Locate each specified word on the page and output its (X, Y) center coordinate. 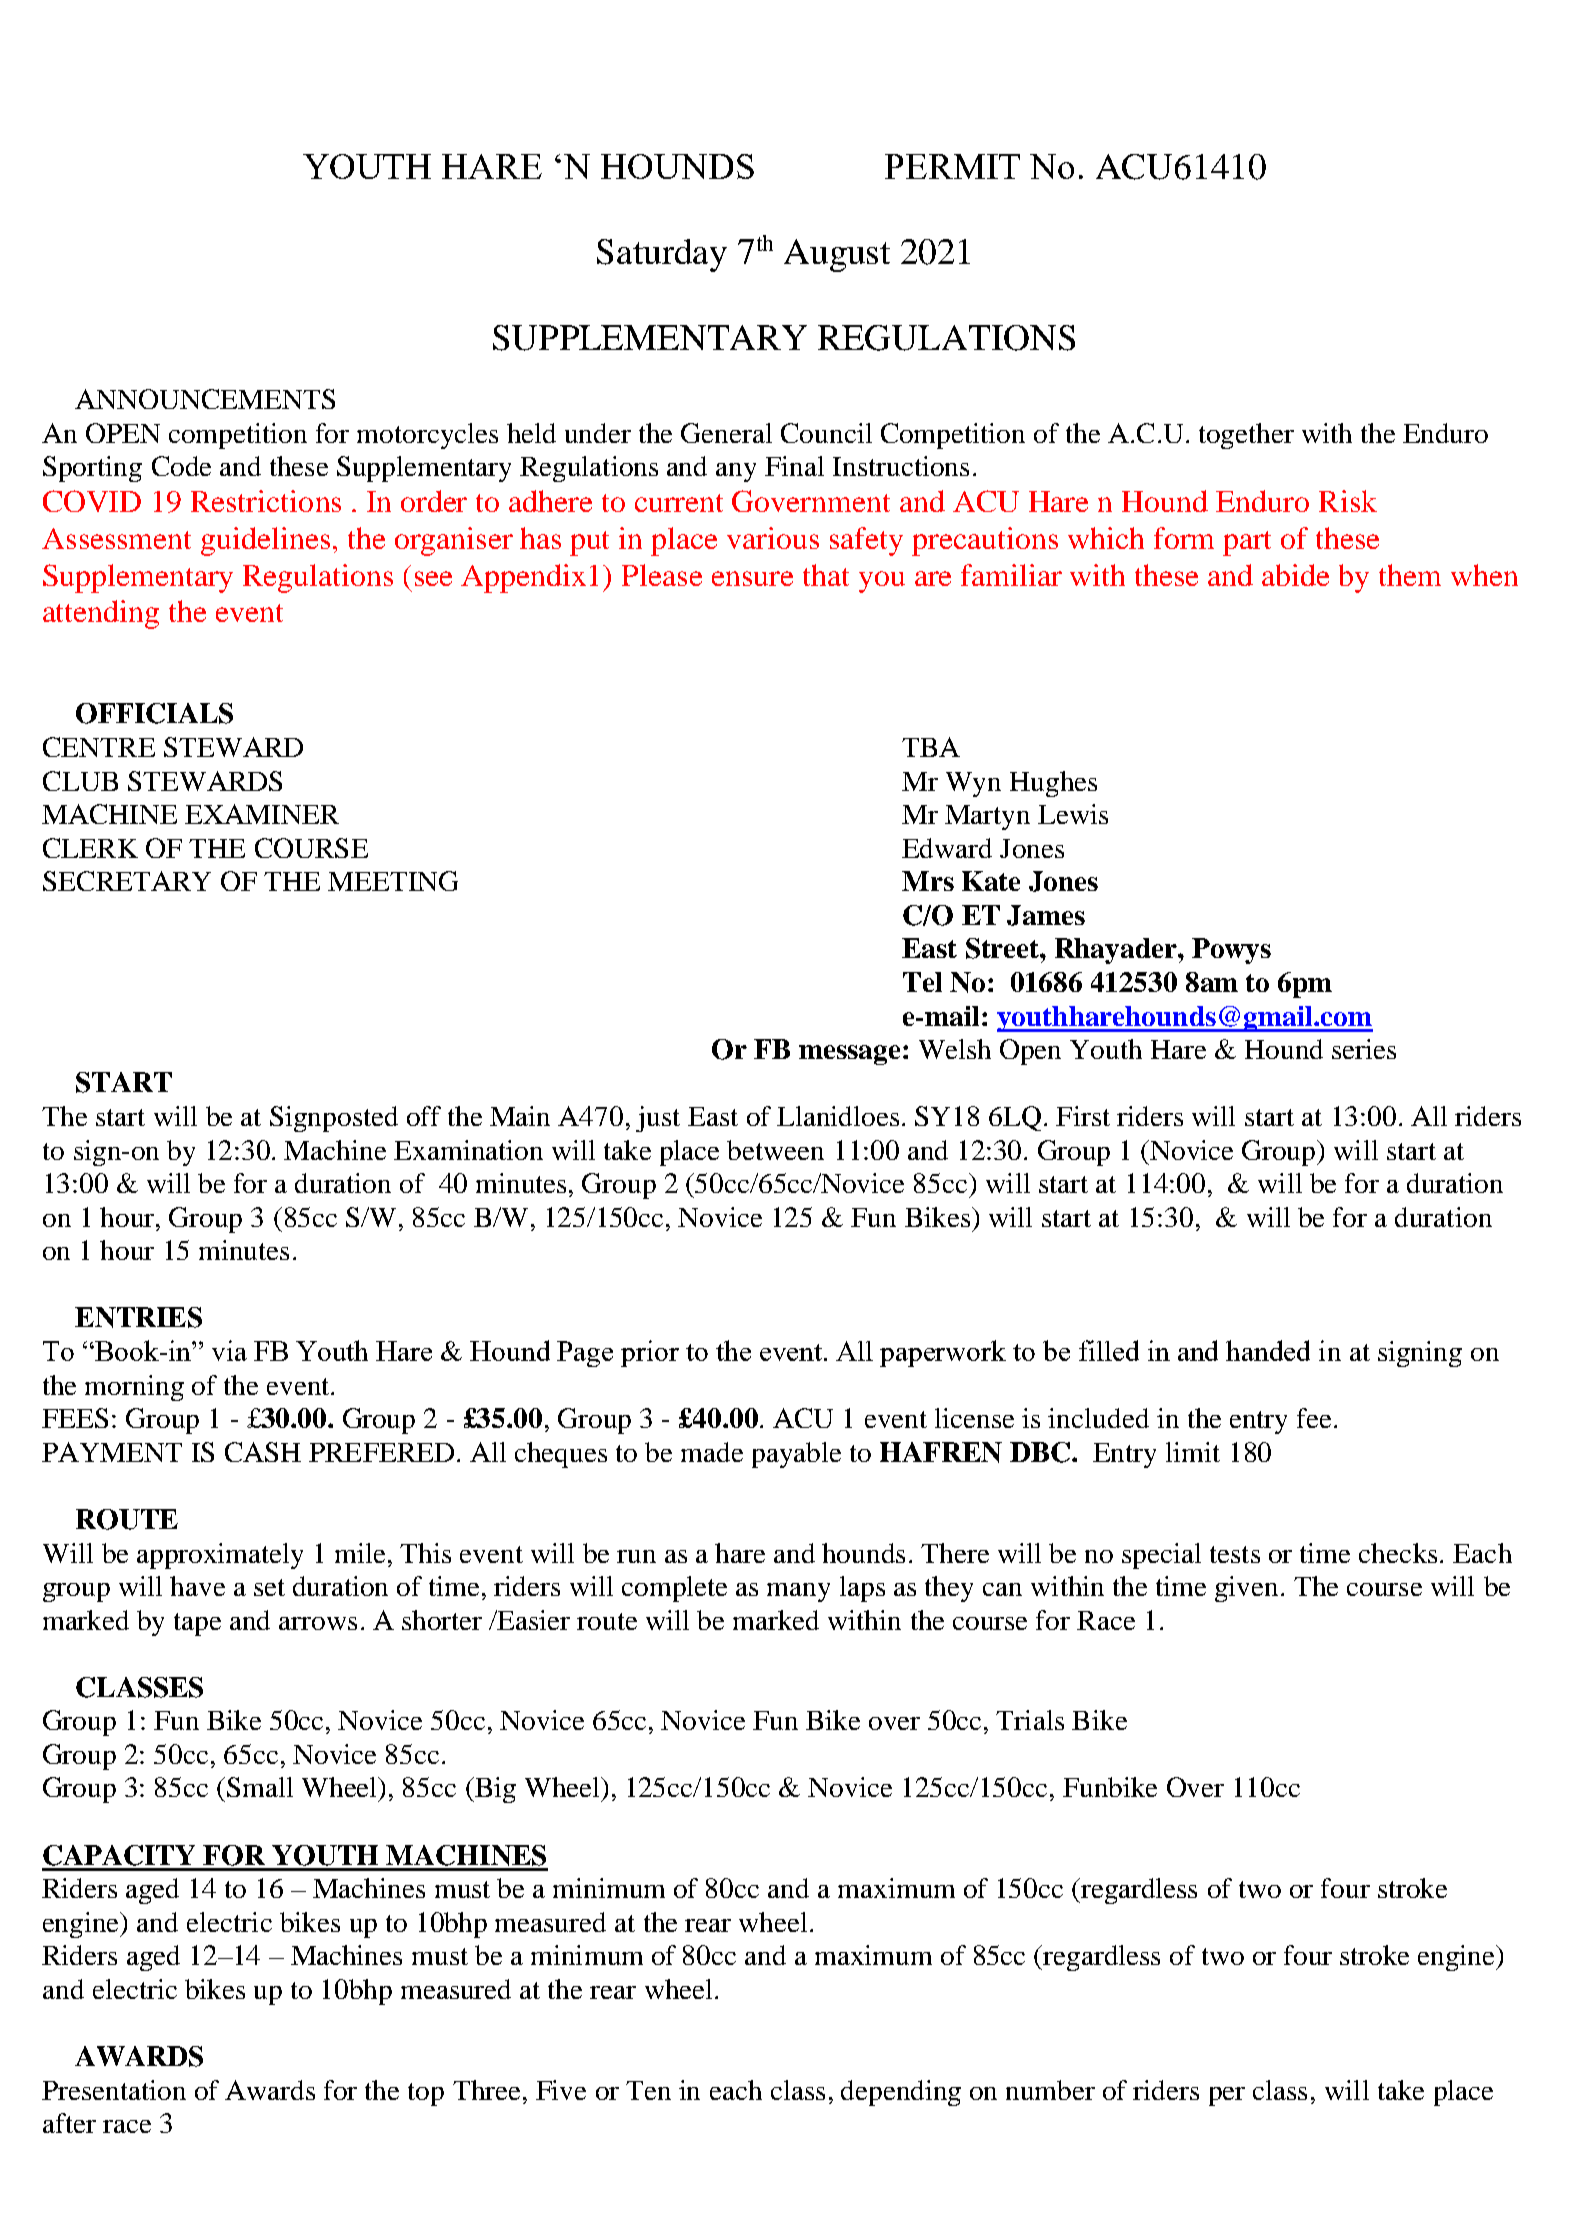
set (269, 1587)
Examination (468, 1150)
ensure (752, 578)
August (837, 255)
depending (901, 2093)
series (1364, 1049)
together (1246, 436)
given (1246, 1589)
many (798, 1592)
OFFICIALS (154, 713)
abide (1295, 575)
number (1050, 2090)
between (775, 1150)
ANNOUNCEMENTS (205, 399)
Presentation (114, 2090)
